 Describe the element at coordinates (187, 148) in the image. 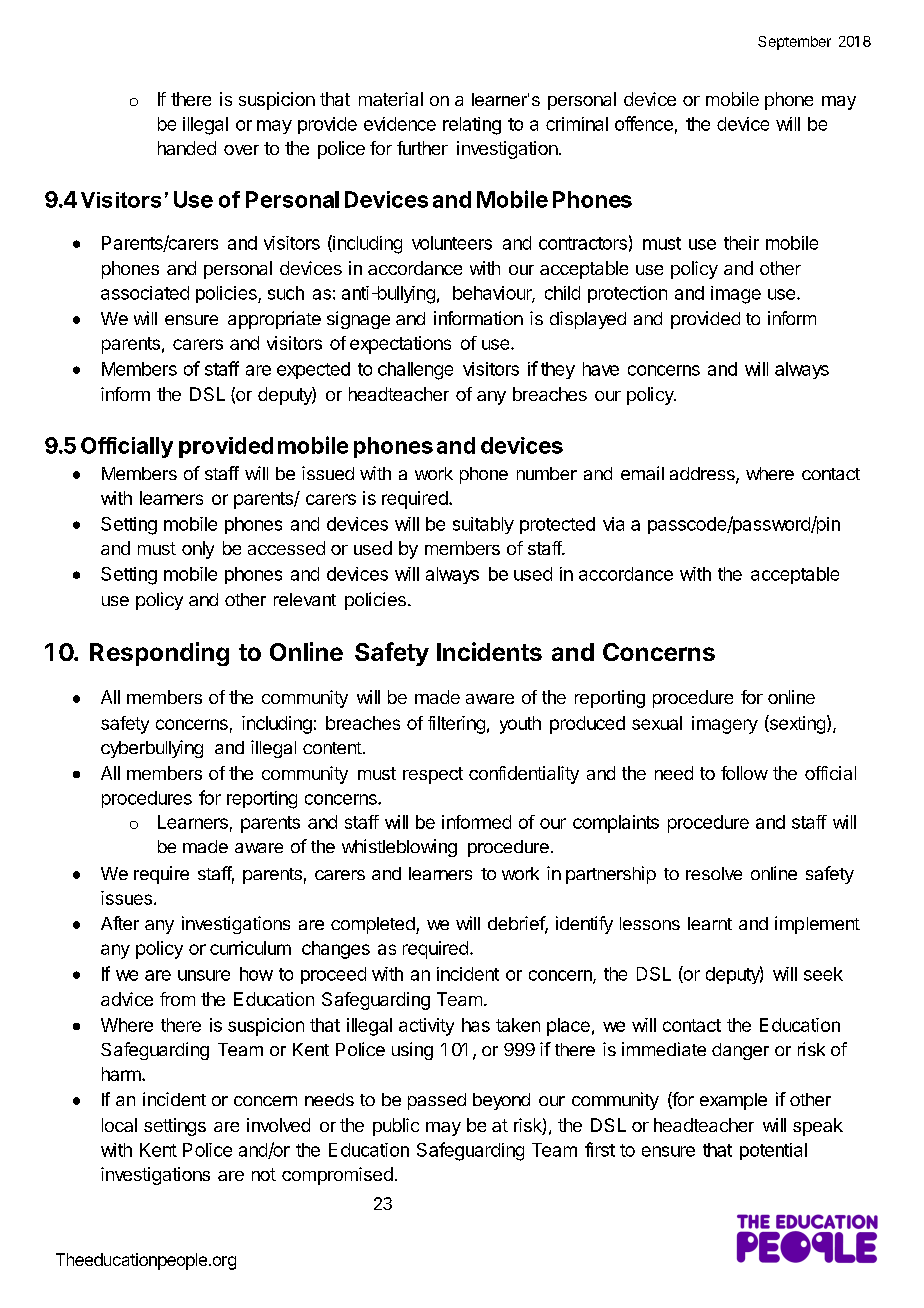

I see `handed` at that location.
